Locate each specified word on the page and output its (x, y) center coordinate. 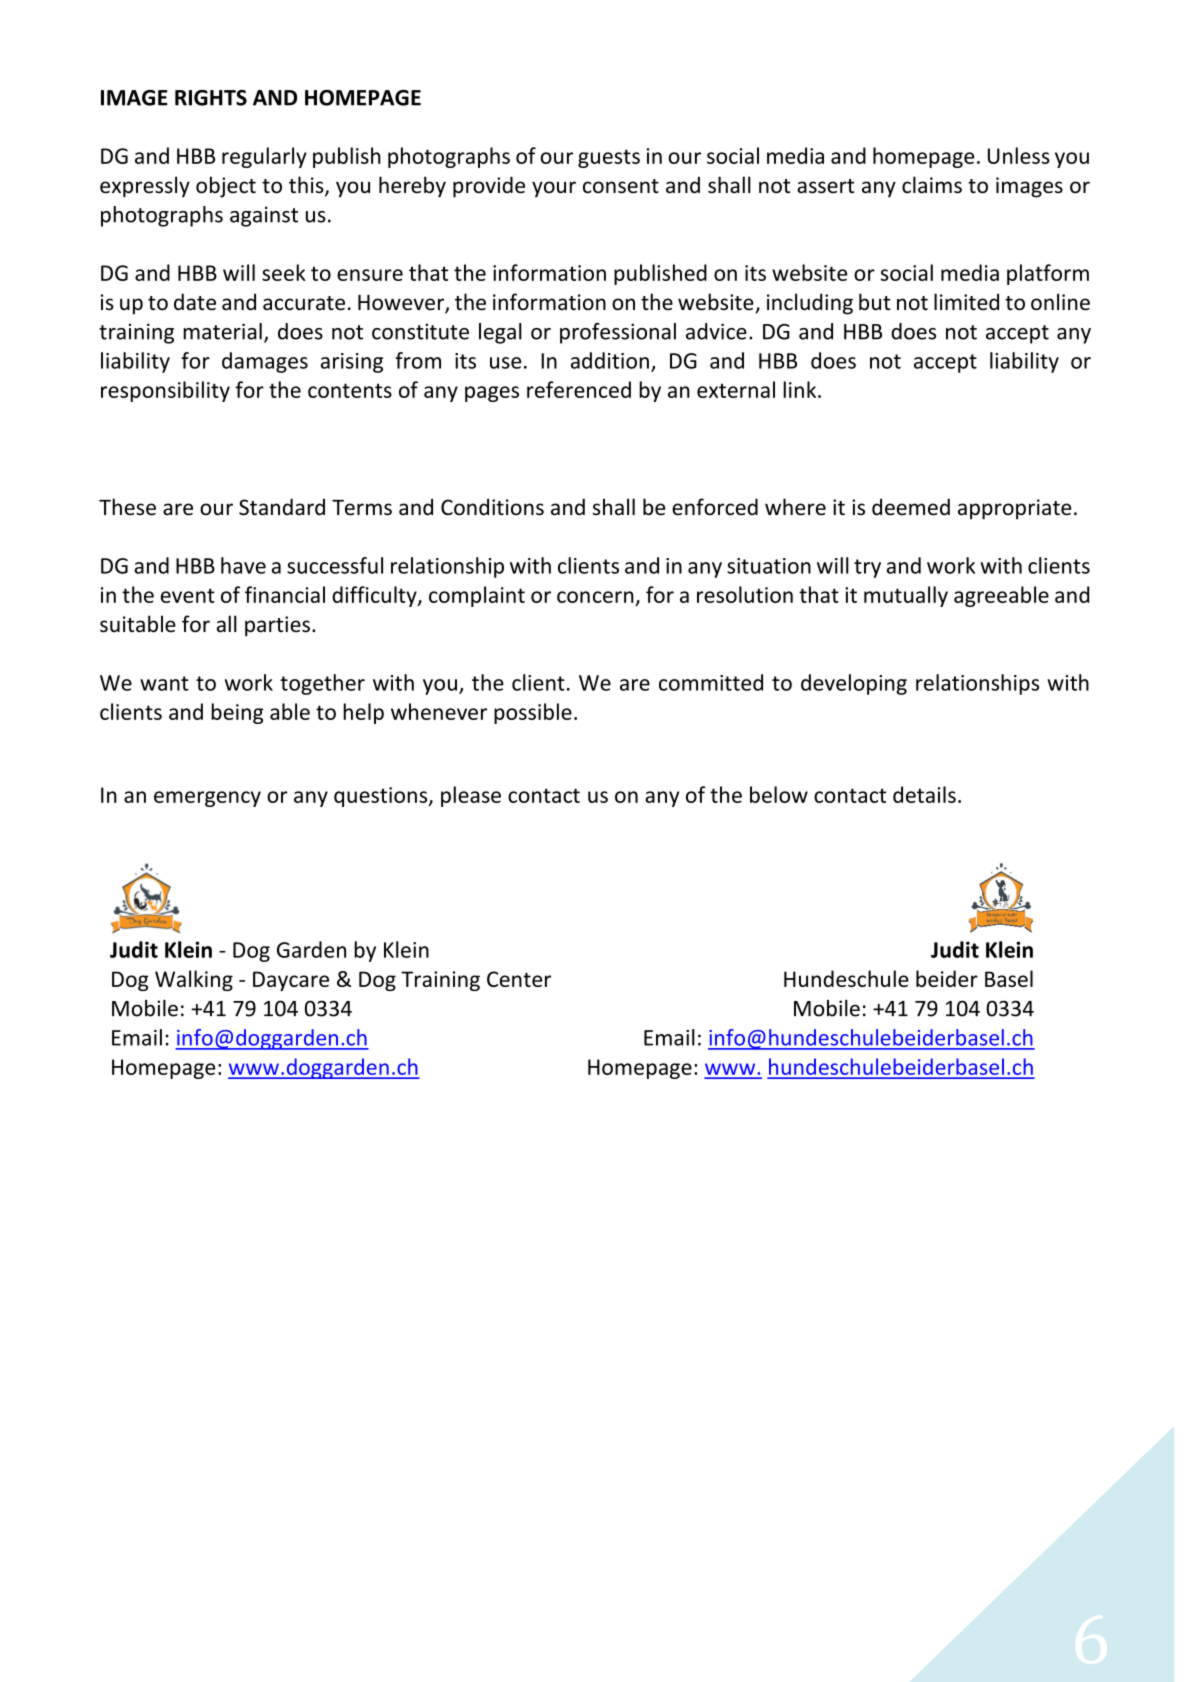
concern (595, 597)
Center (519, 979)
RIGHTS (211, 98)
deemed (911, 507)
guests (609, 158)
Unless (1019, 155)
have (243, 565)
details (924, 794)
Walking (194, 980)
